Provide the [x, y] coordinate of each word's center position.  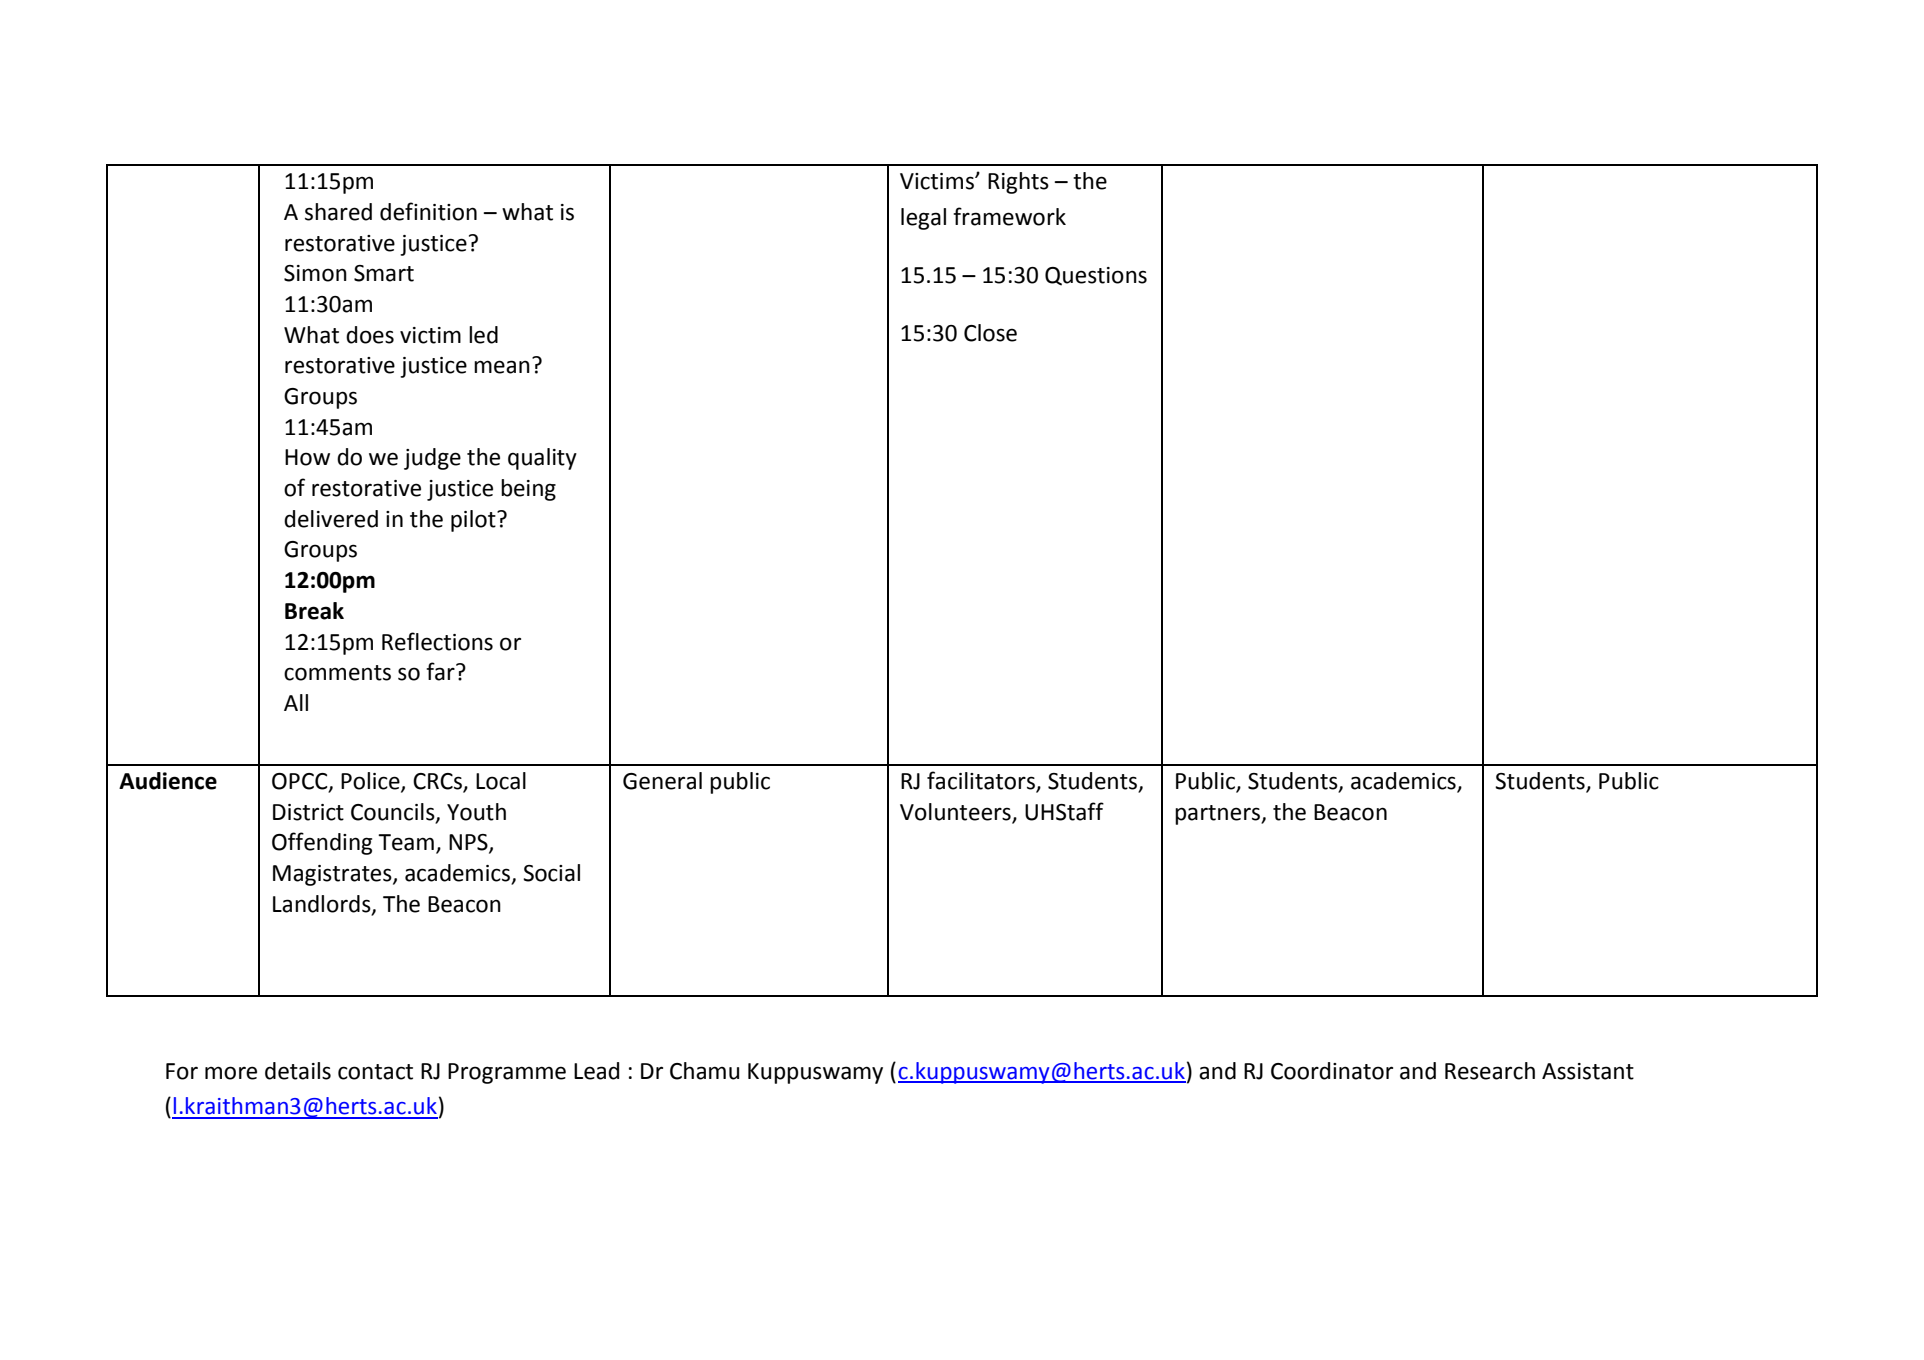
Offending [322, 843]
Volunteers [956, 813]
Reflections [437, 641]
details [298, 1071]
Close [990, 333]
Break [314, 611]
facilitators [982, 781]
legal [923, 219]
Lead [596, 1071]
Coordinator [1332, 1071]
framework [1009, 216]
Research [1490, 1071]
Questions [1096, 276]
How [307, 457]
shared [338, 212]
